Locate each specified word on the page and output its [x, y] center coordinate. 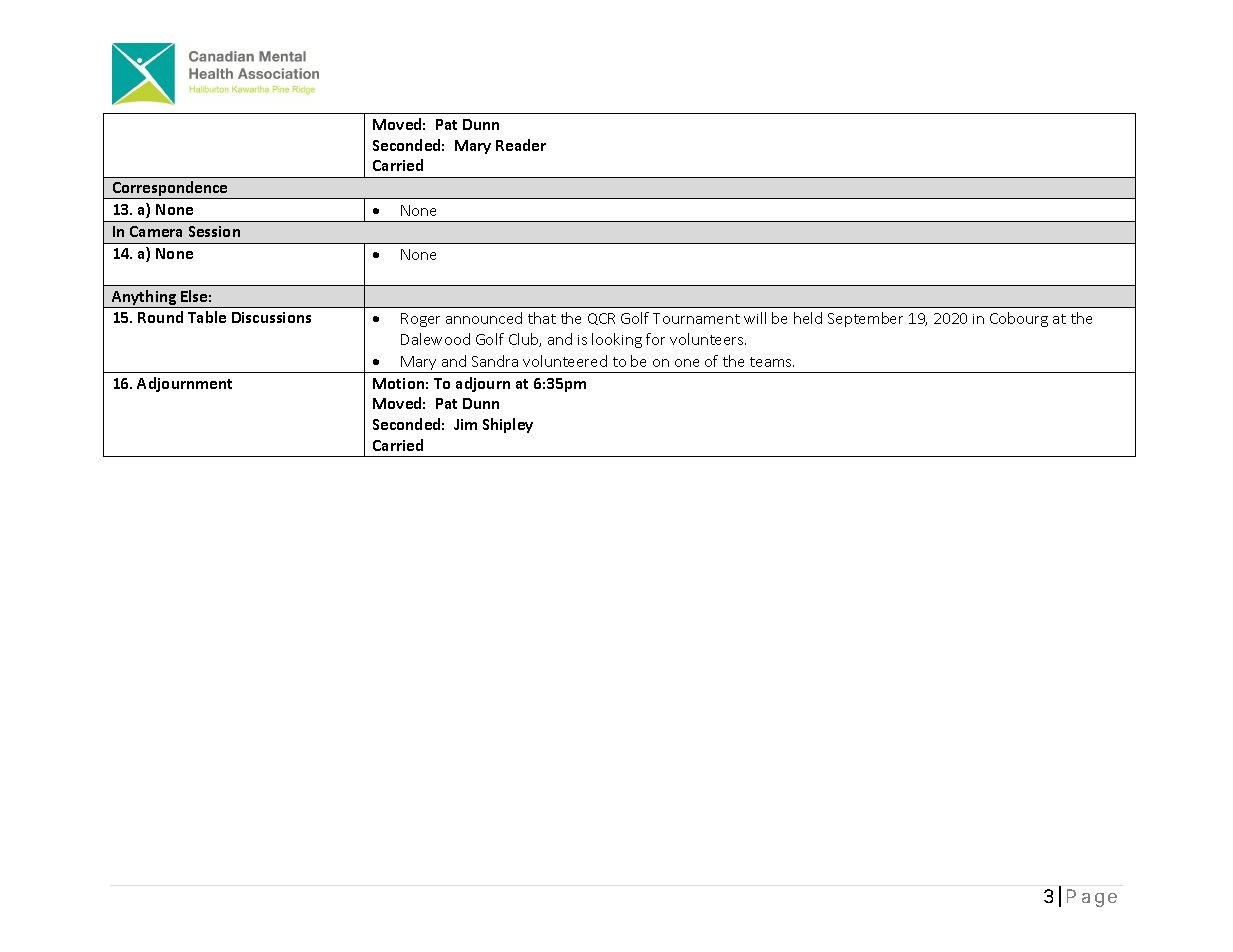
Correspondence [170, 190]
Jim [465, 424]
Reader [521, 145]
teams [772, 362]
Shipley [508, 425]
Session [214, 231]
